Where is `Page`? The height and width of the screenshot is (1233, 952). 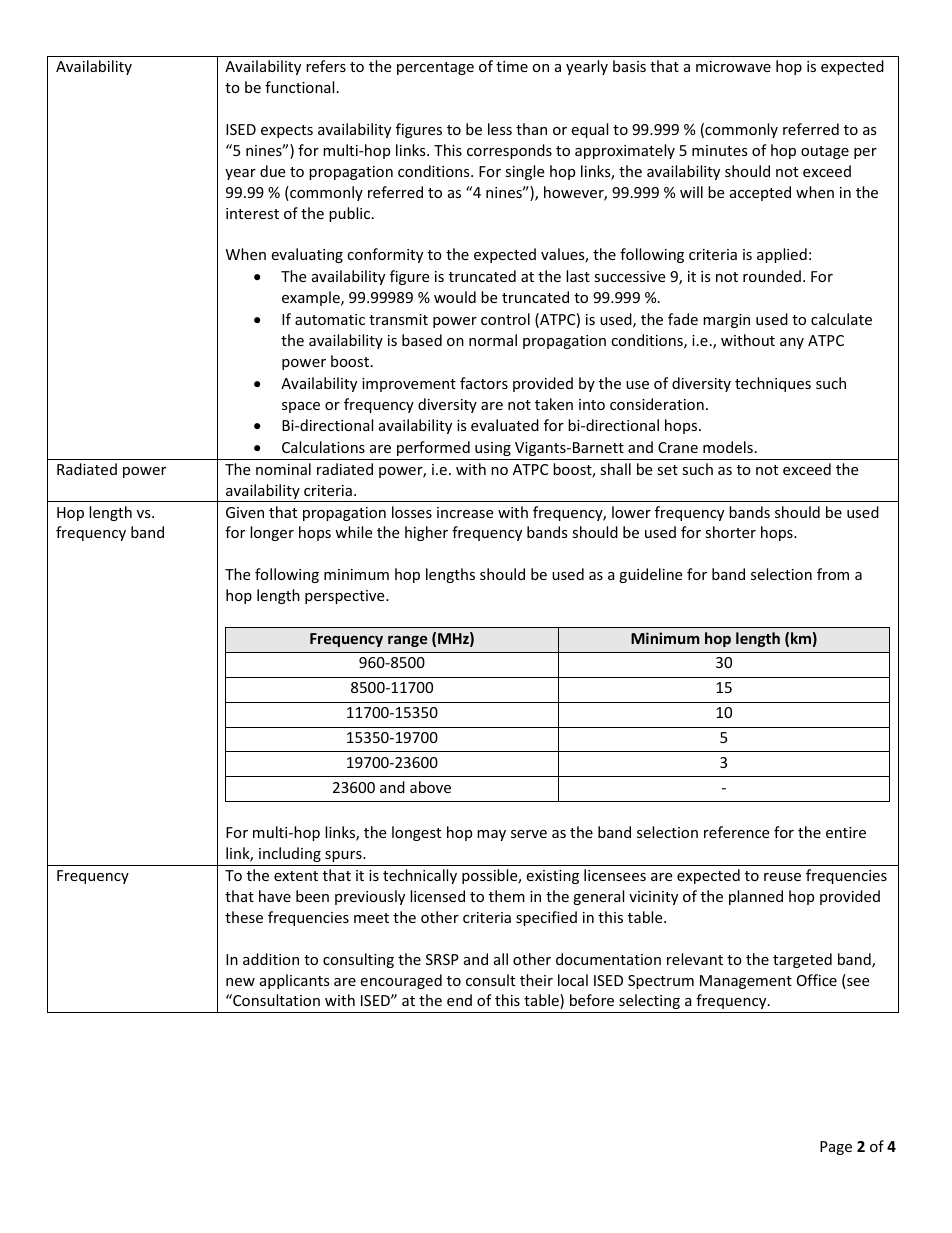
Page is located at coordinates (836, 1148).
